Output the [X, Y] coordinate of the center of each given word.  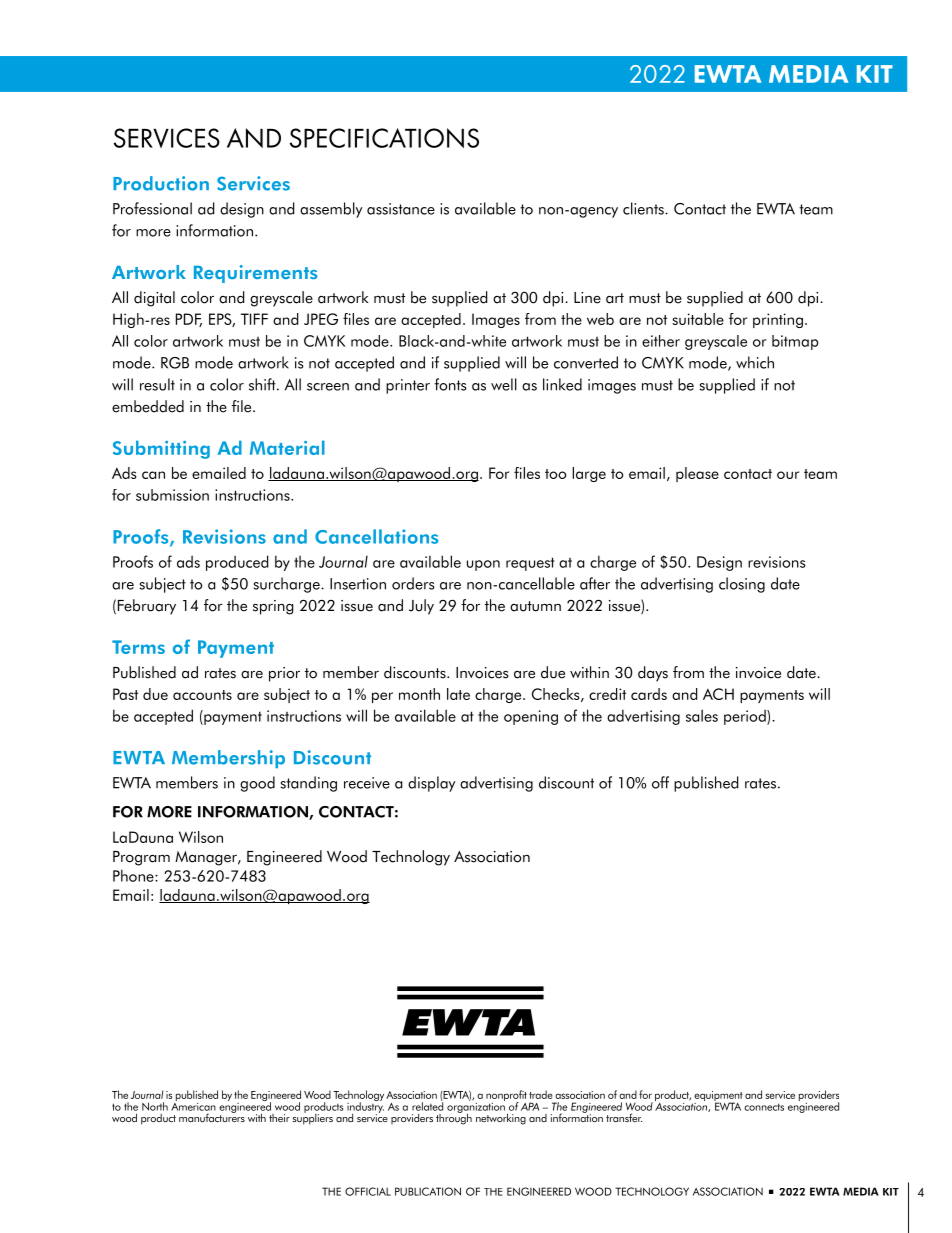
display [432, 784]
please [697, 474]
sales [702, 715]
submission [172, 495]
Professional [152, 208]
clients [644, 208]
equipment [718, 1097]
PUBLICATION [428, 1191]
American [193, 1105]
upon [483, 565]
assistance [401, 209]
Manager [207, 858]
